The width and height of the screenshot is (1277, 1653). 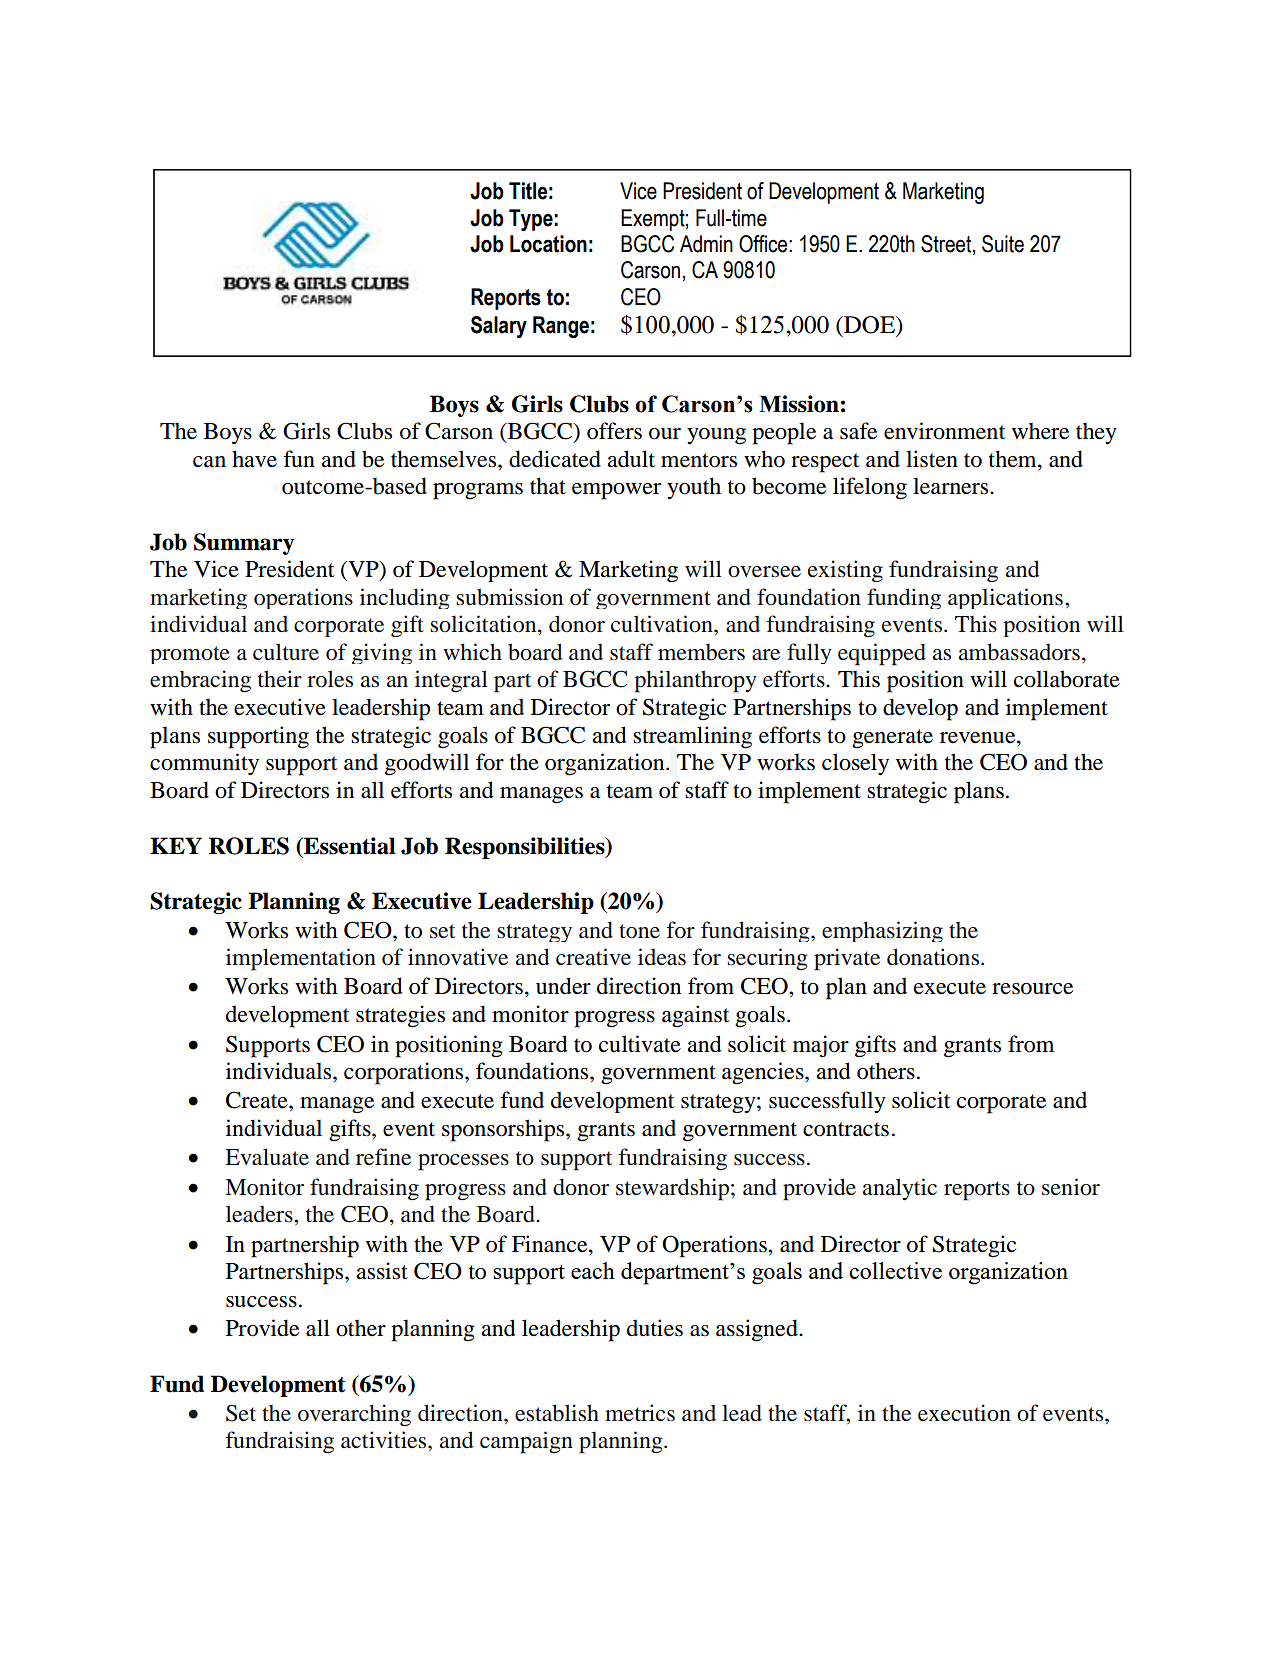 What do you see at coordinates (1003, 244) in the screenshot?
I see `Suite` at bounding box center [1003, 244].
